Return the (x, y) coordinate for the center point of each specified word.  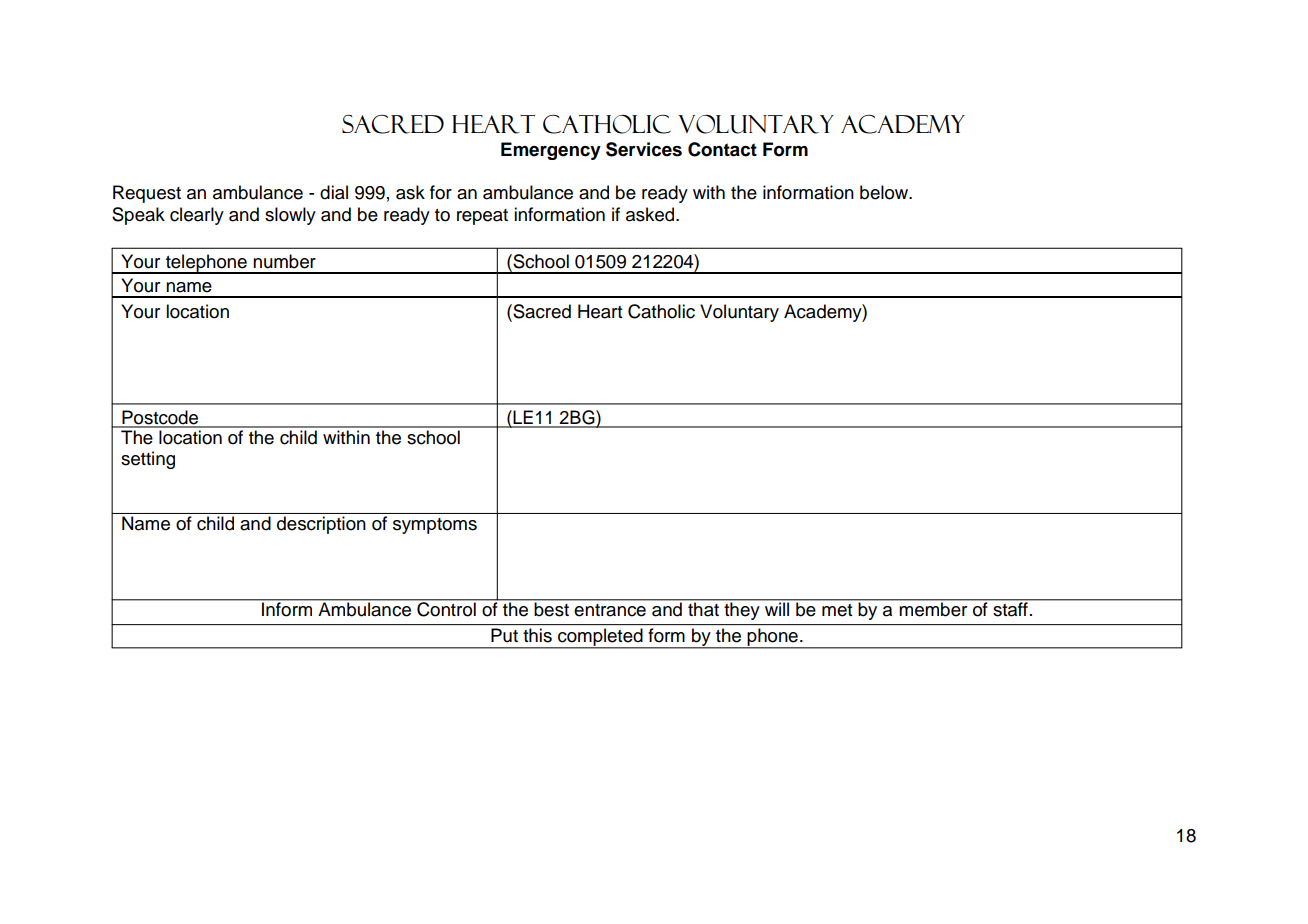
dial (334, 192)
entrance (610, 610)
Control (446, 608)
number (284, 261)
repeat (482, 217)
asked (651, 214)
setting (148, 460)
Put (504, 635)
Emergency (551, 151)
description (321, 525)
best (552, 609)
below (885, 192)
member (933, 609)
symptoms (435, 526)
